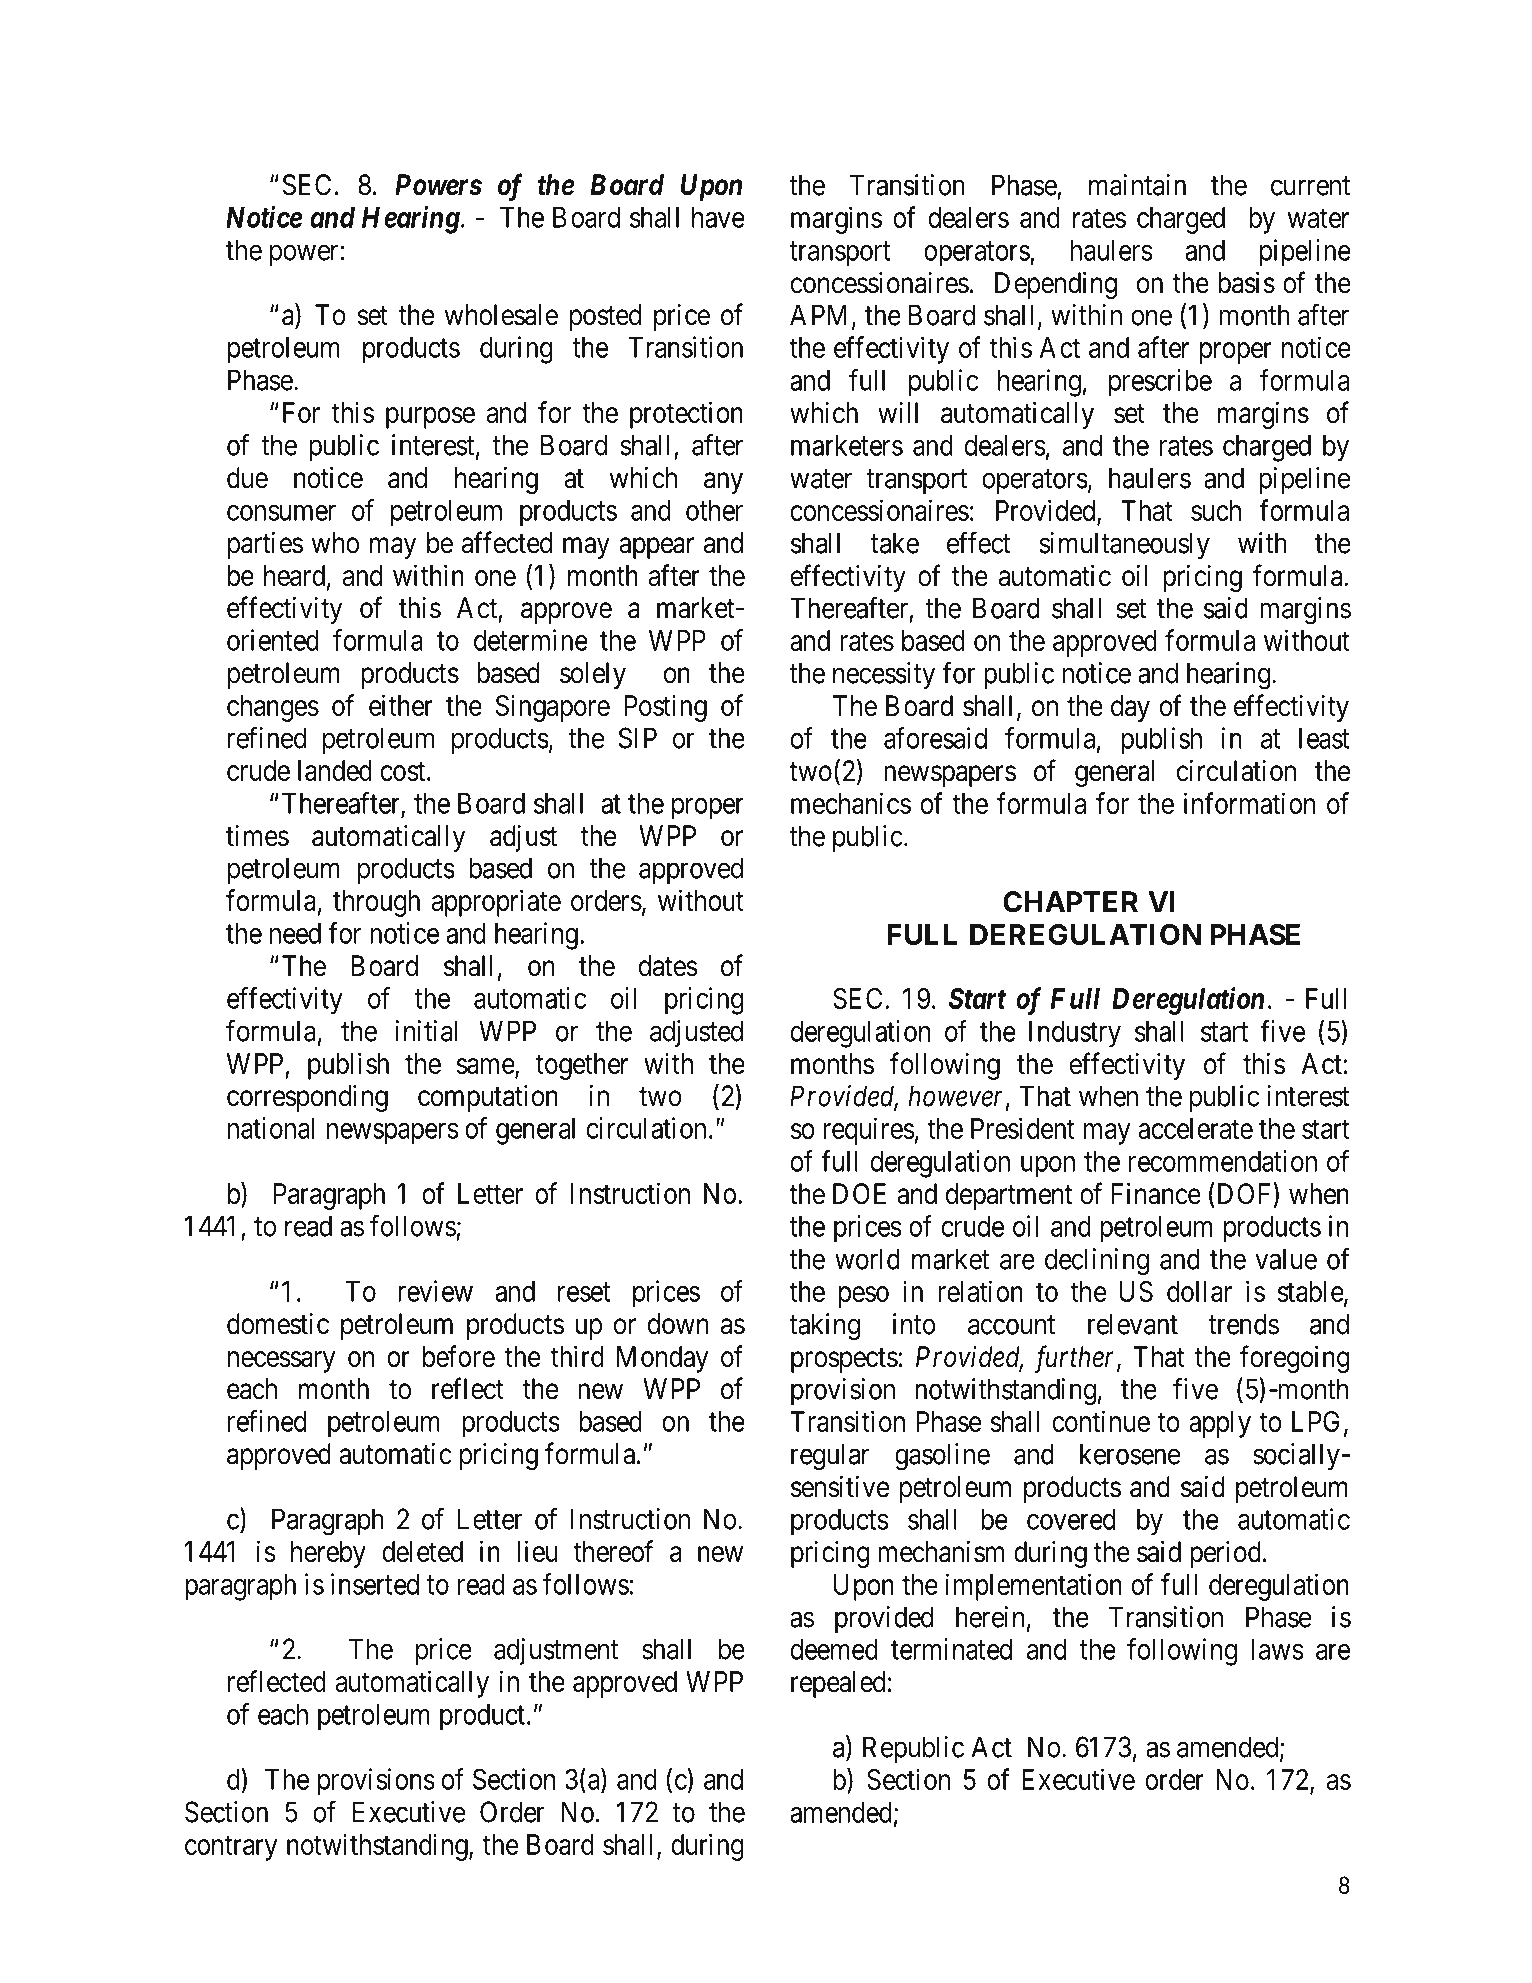 The image size is (1532, 1983). I want to click on apply, so click(1220, 1424).
